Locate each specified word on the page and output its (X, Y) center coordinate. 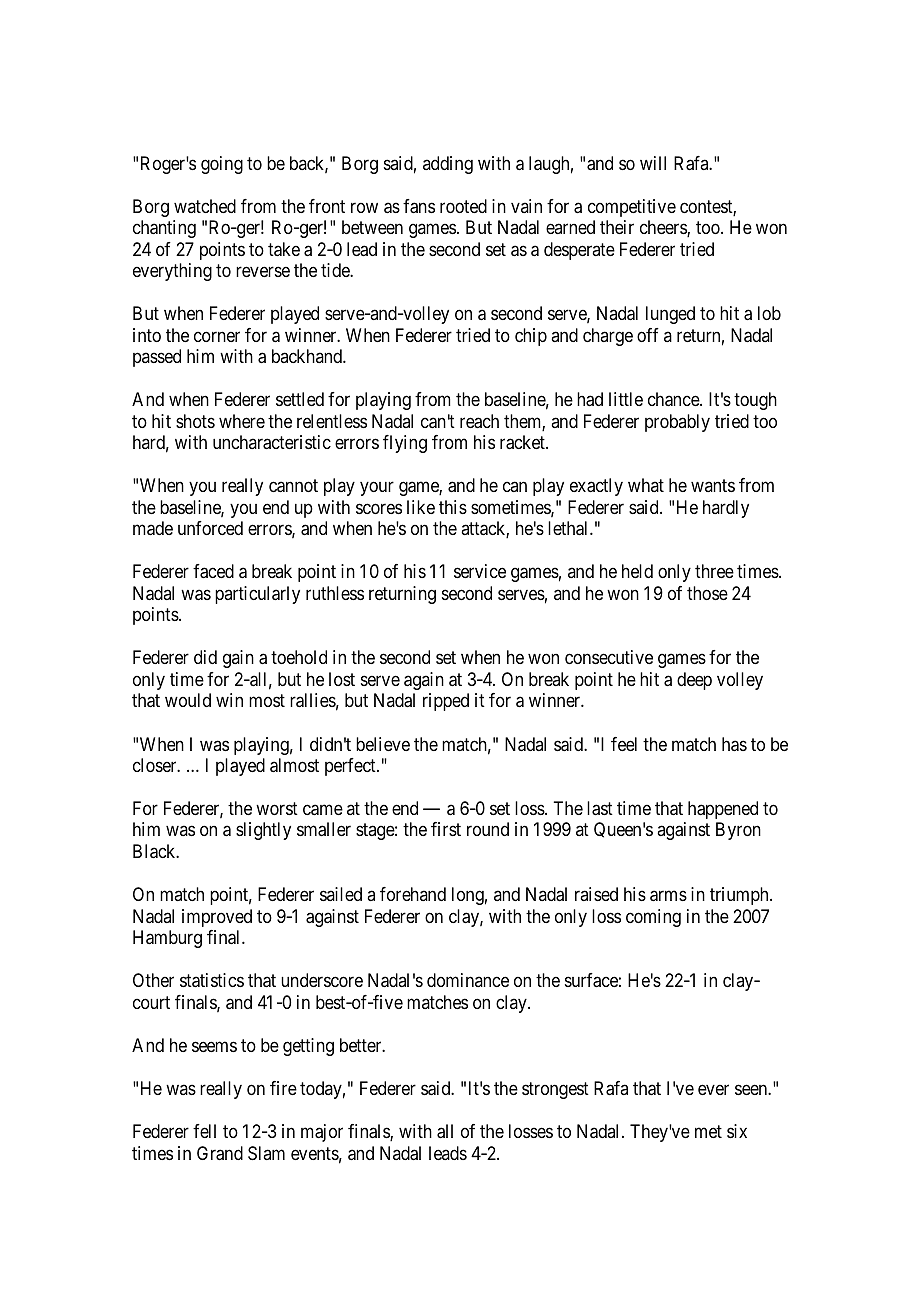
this (453, 507)
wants (713, 486)
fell (204, 1131)
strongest (555, 1090)
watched (205, 206)
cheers (664, 228)
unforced (210, 528)
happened (723, 810)
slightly (263, 831)
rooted (463, 206)
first (446, 829)
